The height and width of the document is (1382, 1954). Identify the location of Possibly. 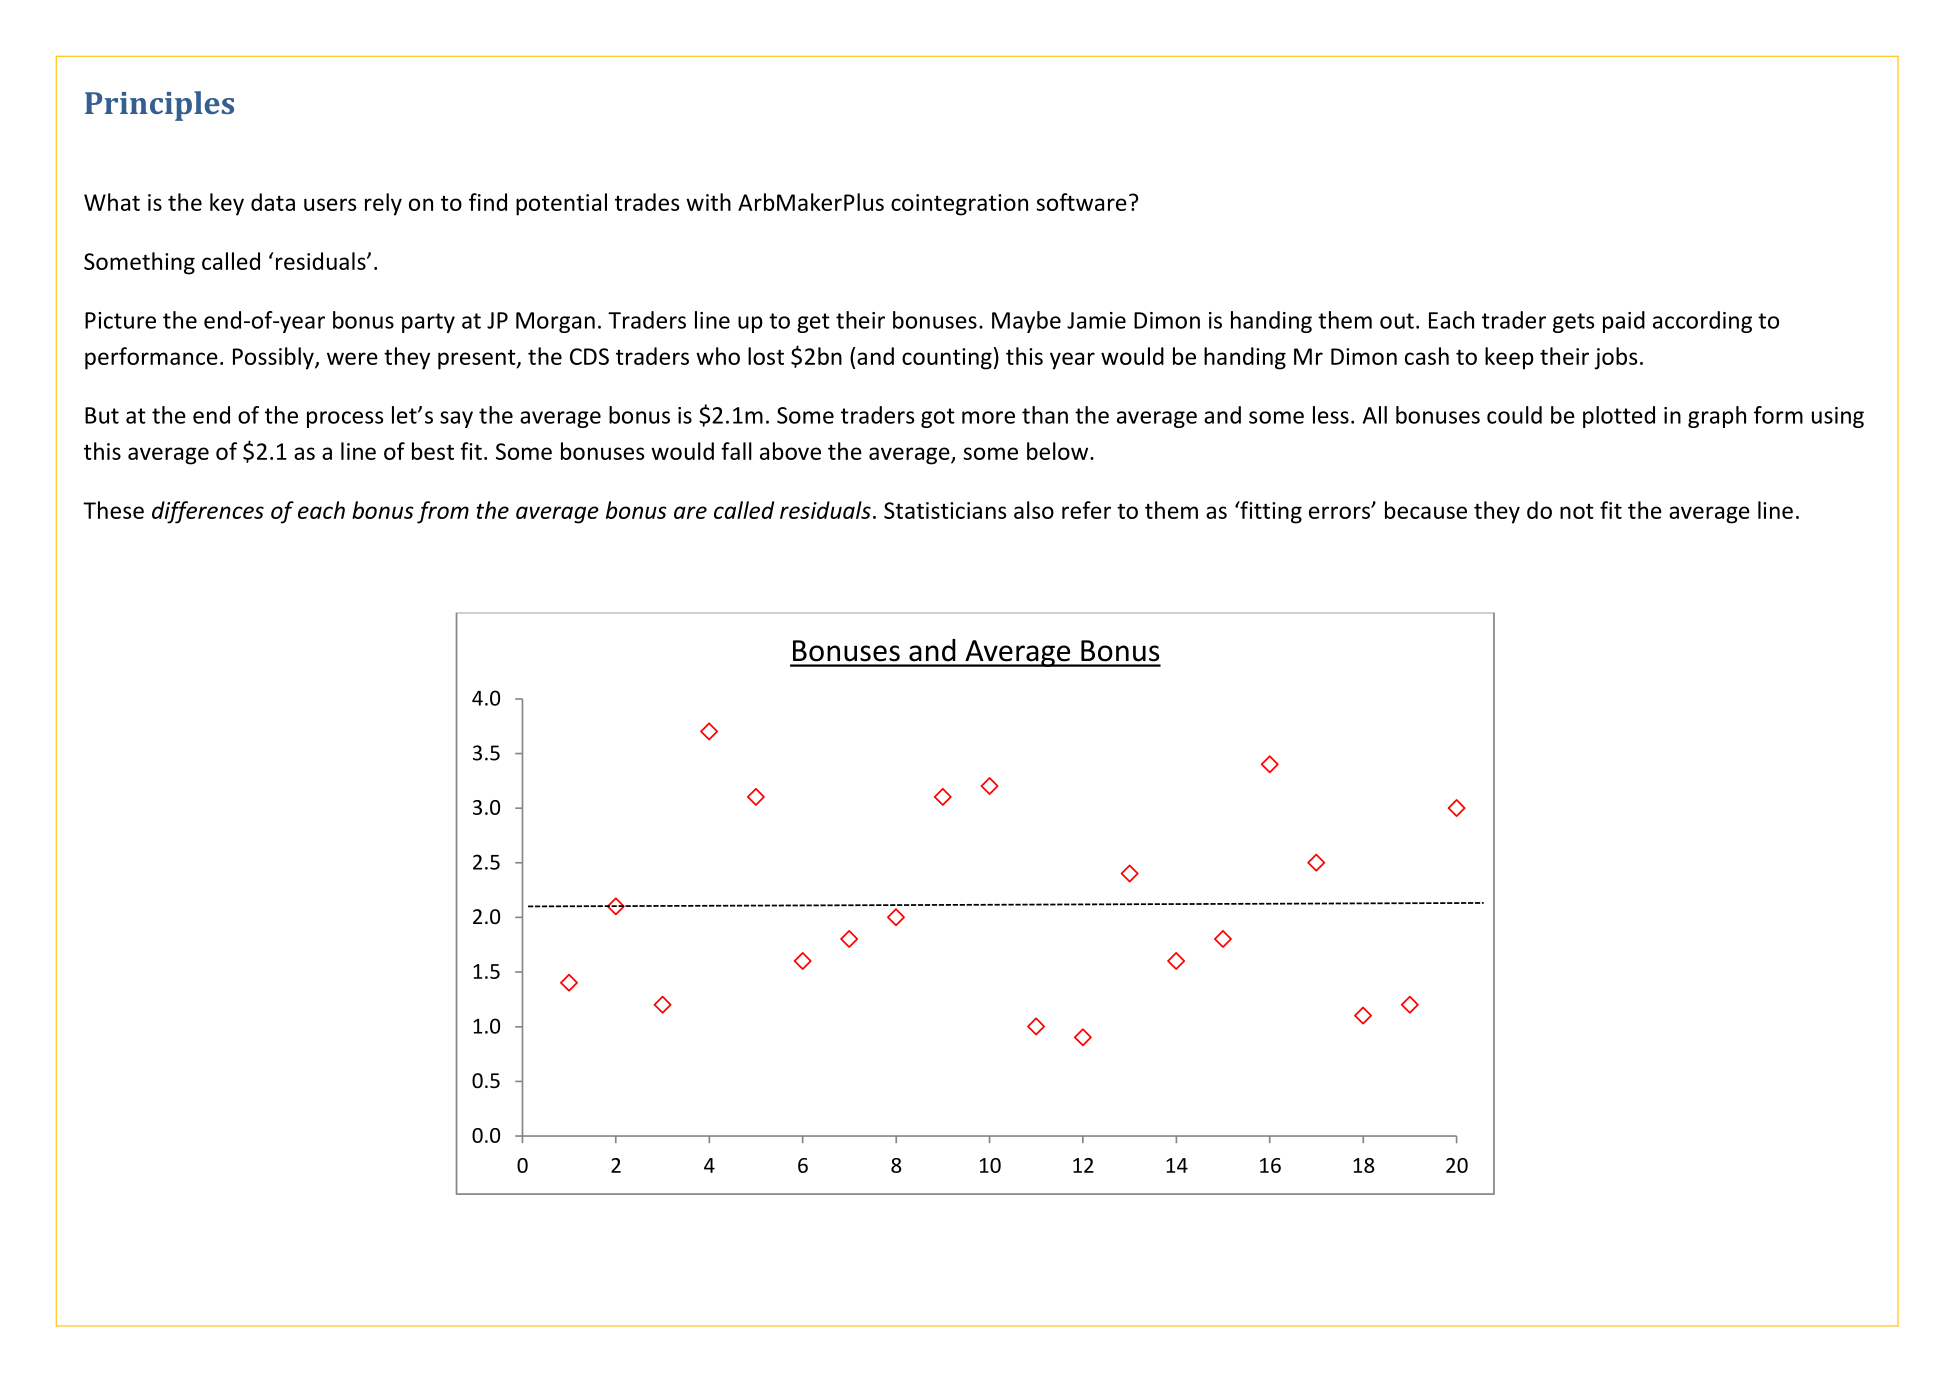
(274, 358).
